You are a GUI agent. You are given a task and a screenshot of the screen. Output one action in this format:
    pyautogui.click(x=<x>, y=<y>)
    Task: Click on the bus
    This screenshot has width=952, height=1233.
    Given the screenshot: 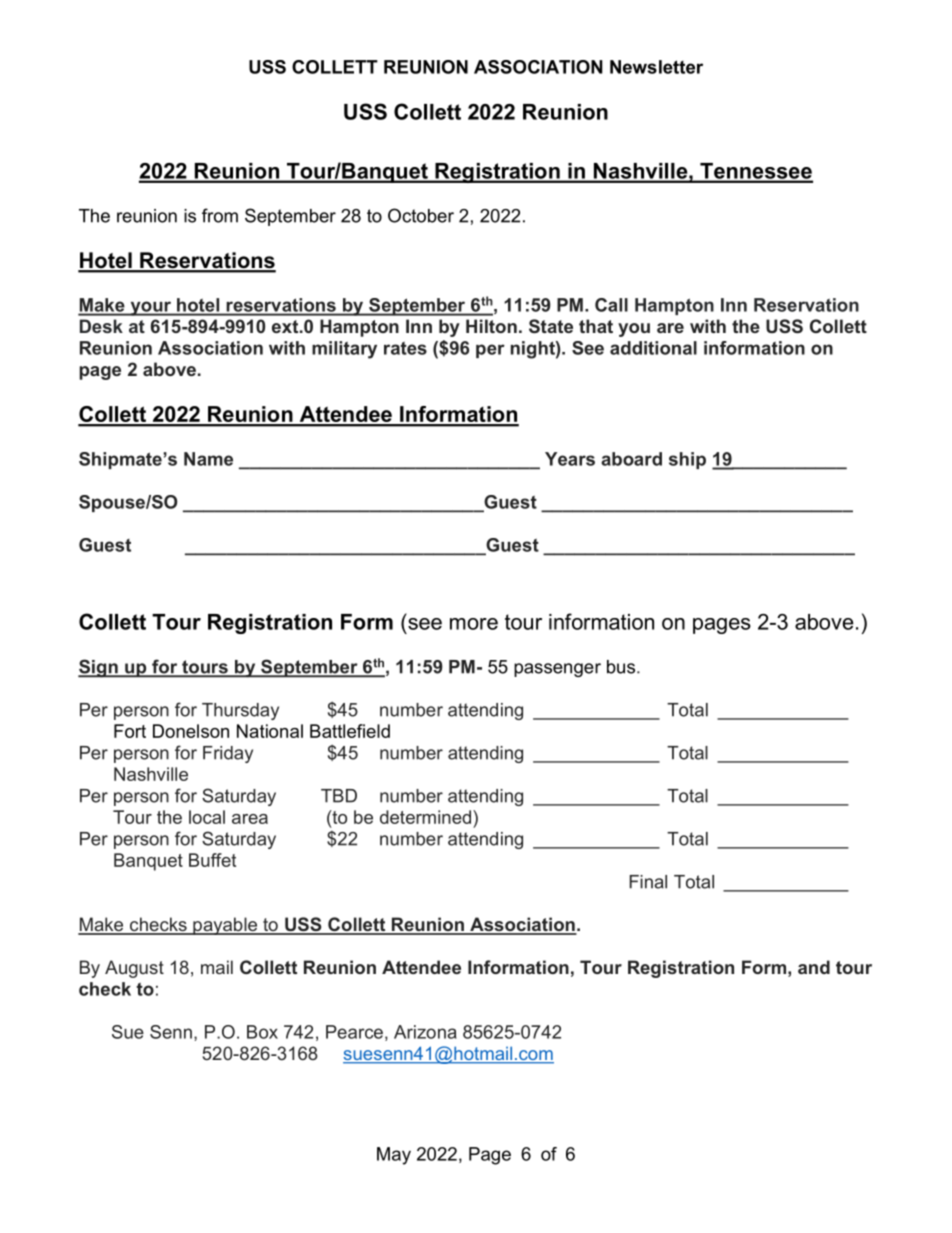 What is the action you would take?
    pyautogui.click(x=622, y=667)
